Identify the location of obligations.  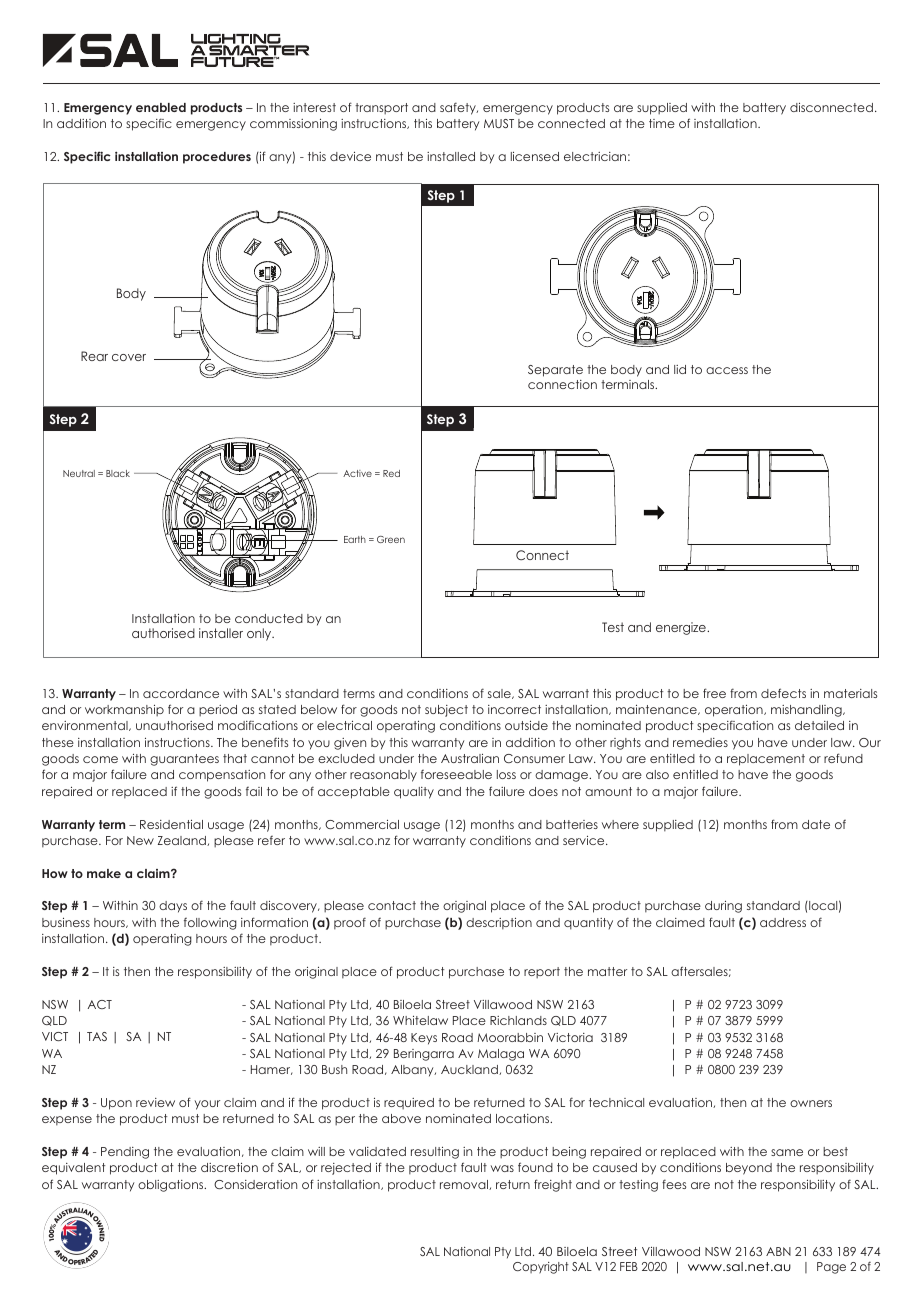
(172, 1186).
